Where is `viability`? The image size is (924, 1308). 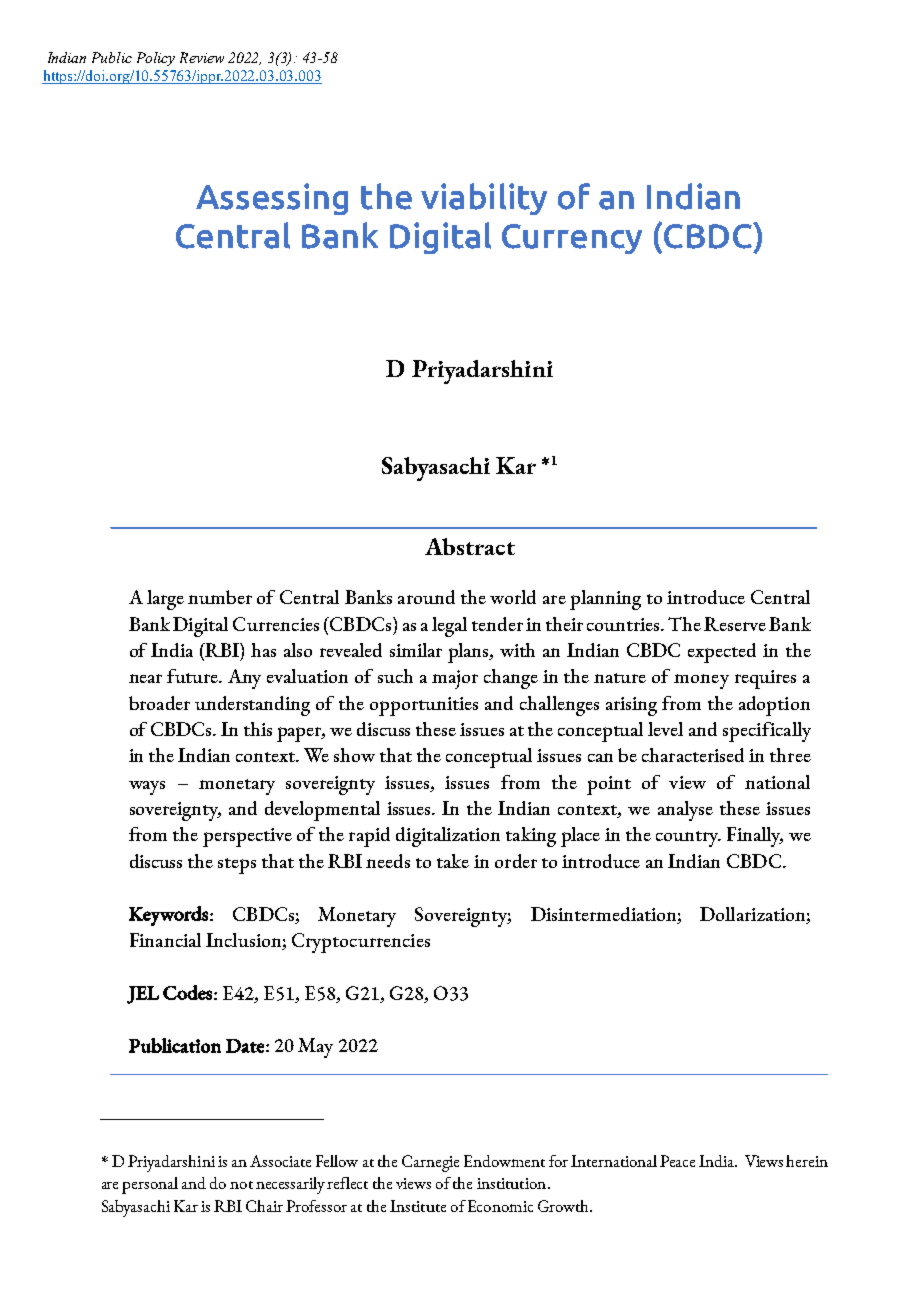 viability is located at coordinates (484, 199).
